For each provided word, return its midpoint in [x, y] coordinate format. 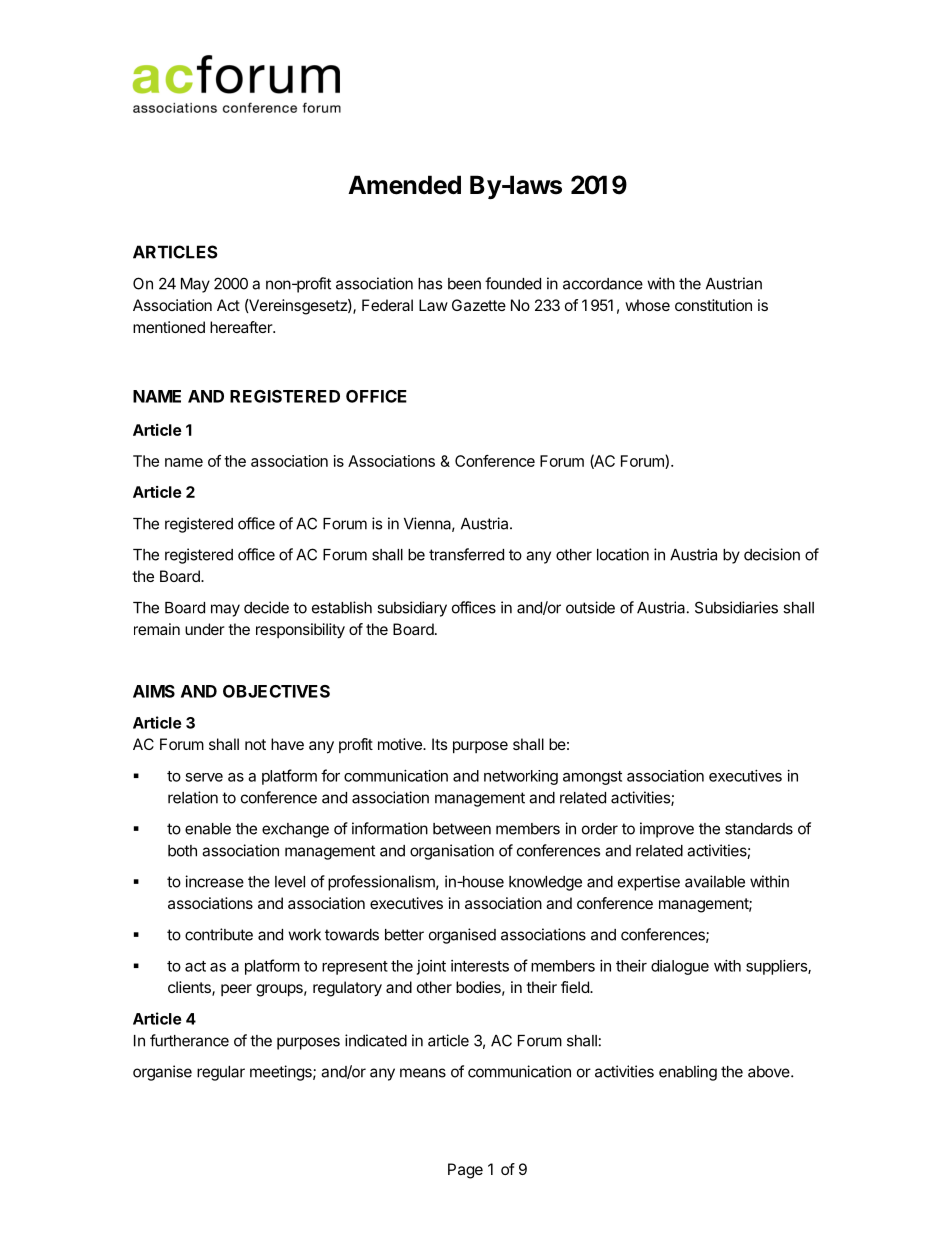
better [404, 935]
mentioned [169, 327]
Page [465, 1171]
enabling [688, 1073]
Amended [404, 185]
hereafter [242, 327]
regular [221, 1073]
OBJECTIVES [276, 691]
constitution [713, 305]
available [715, 881]
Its [440, 744]
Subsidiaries [736, 607]
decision [772, 554]
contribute [219, 934]
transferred [466, 554]
